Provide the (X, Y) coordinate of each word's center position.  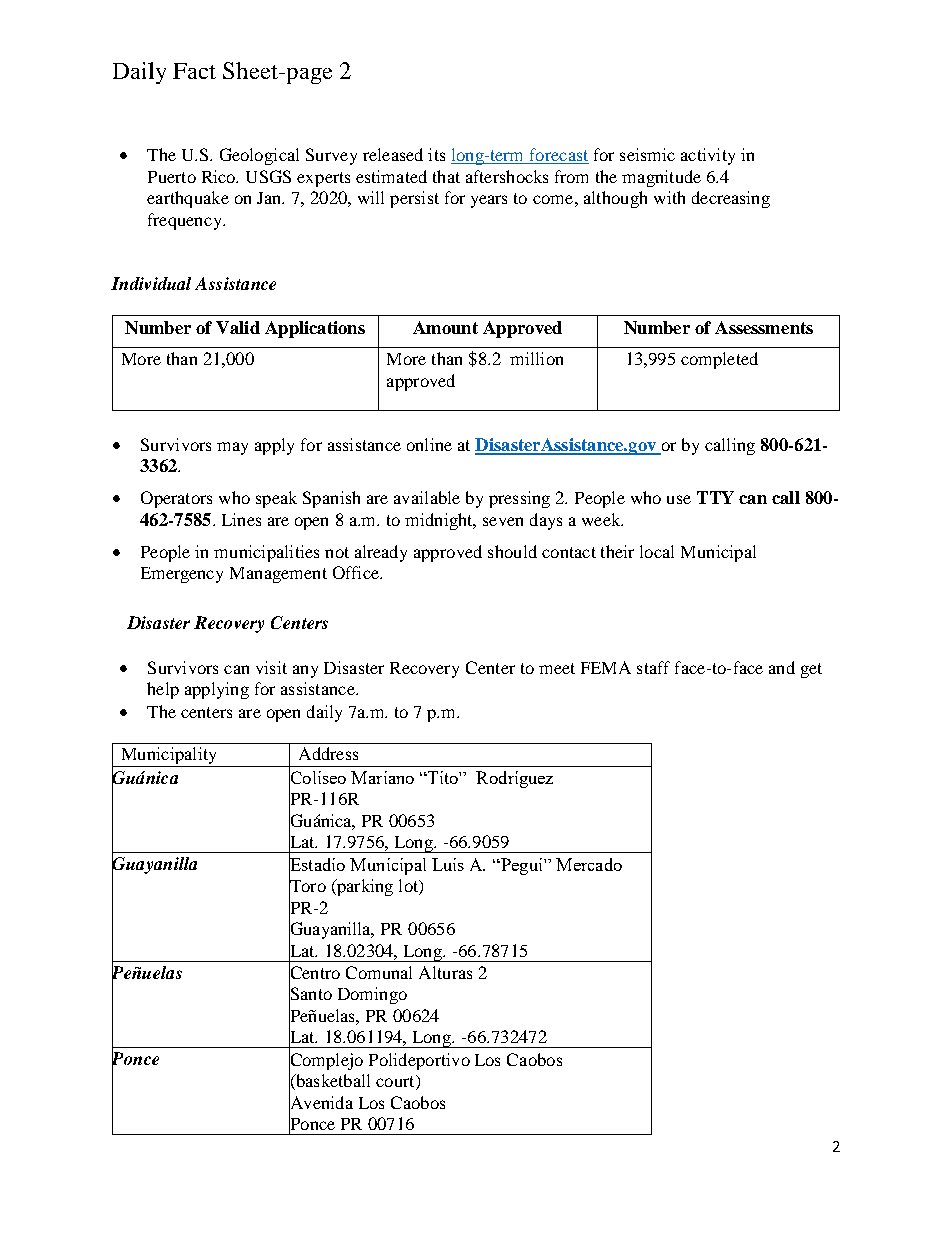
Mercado (589, 864)
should (512, 551)
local (657, 551)
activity (708, 156)
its (436, 154)
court (396, 1082)
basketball (332, 1082)
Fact (194, 71)
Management (278, 575)
